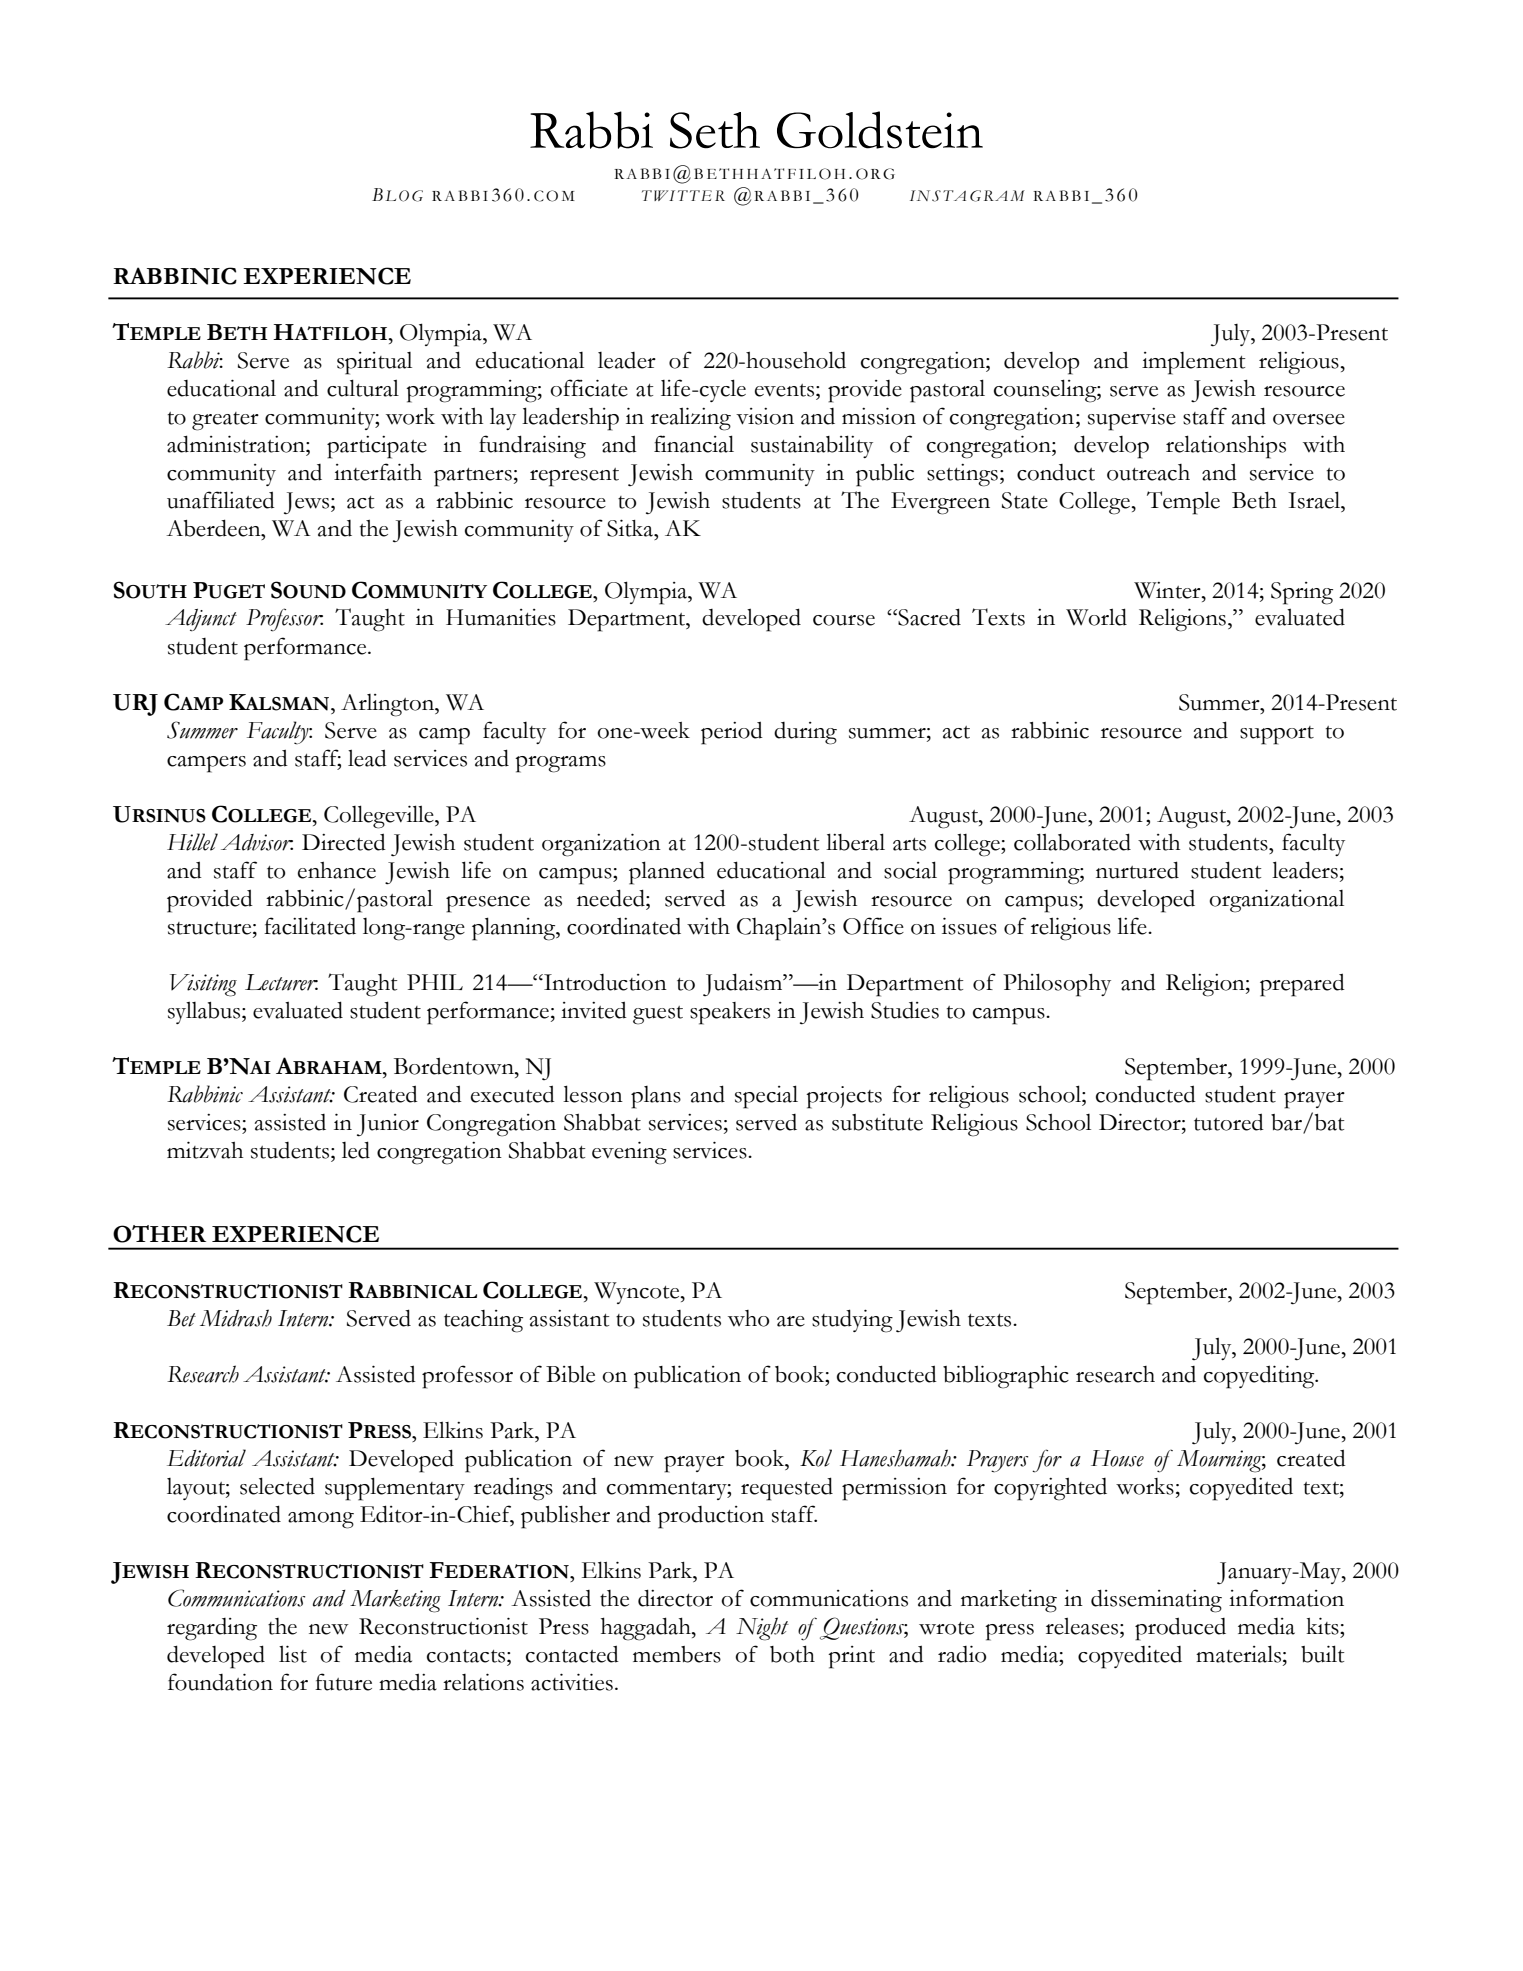 This document has width=1523, height=1971. What do you see at coordinates (631, 528) in the document?
I see `Sitka` at bounding box center [631, 528].
